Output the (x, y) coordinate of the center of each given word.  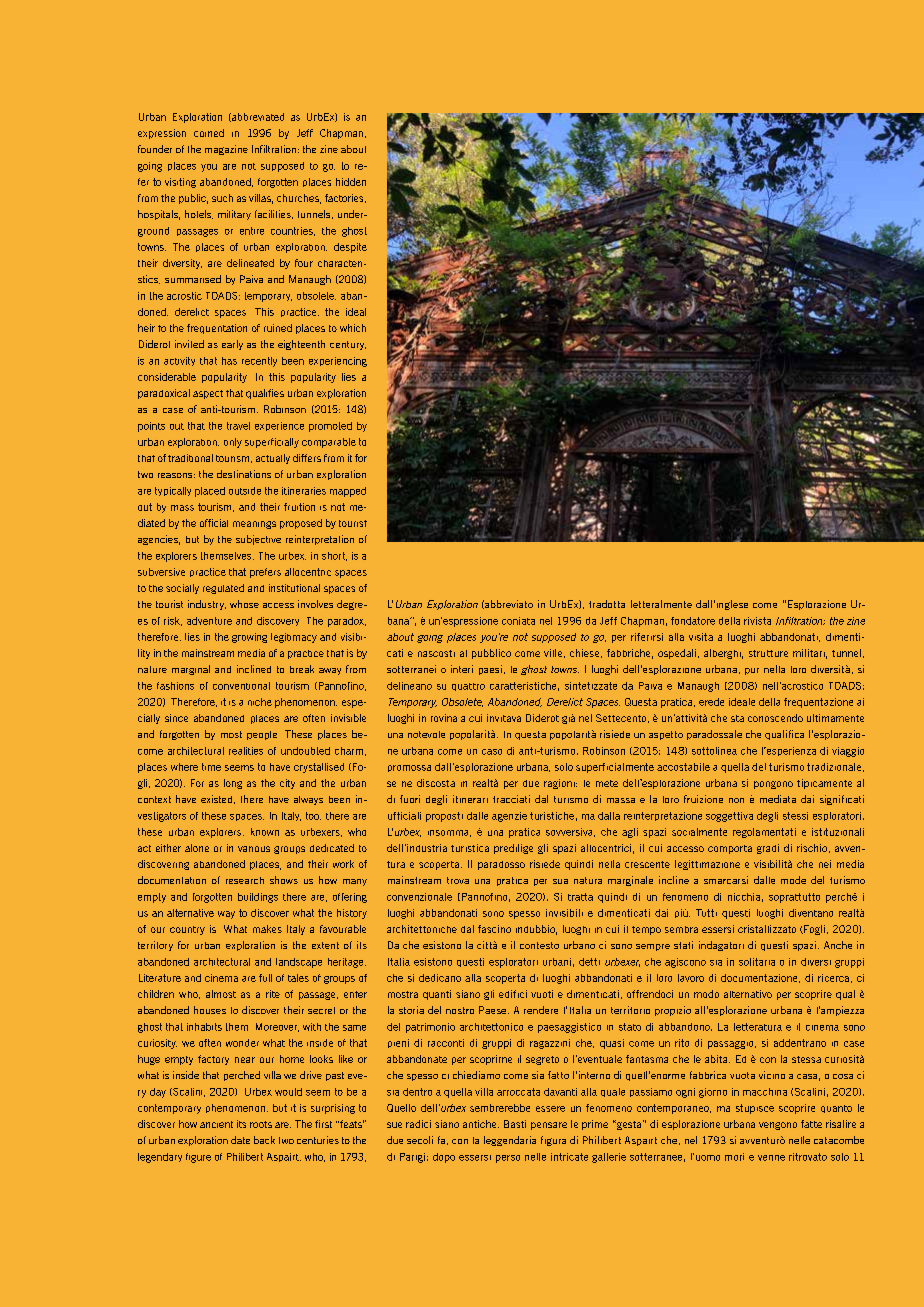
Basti (515, 1124)
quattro (468, 687)
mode (793, 880)
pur (752, 671)
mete (607, 783)
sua (560, 881)
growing (249, 638)
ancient (216, 1124)
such (222, 198)
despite (350, 248)
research (245, 880)
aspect (208, 394)
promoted (330, 427)
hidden (351, 182)
